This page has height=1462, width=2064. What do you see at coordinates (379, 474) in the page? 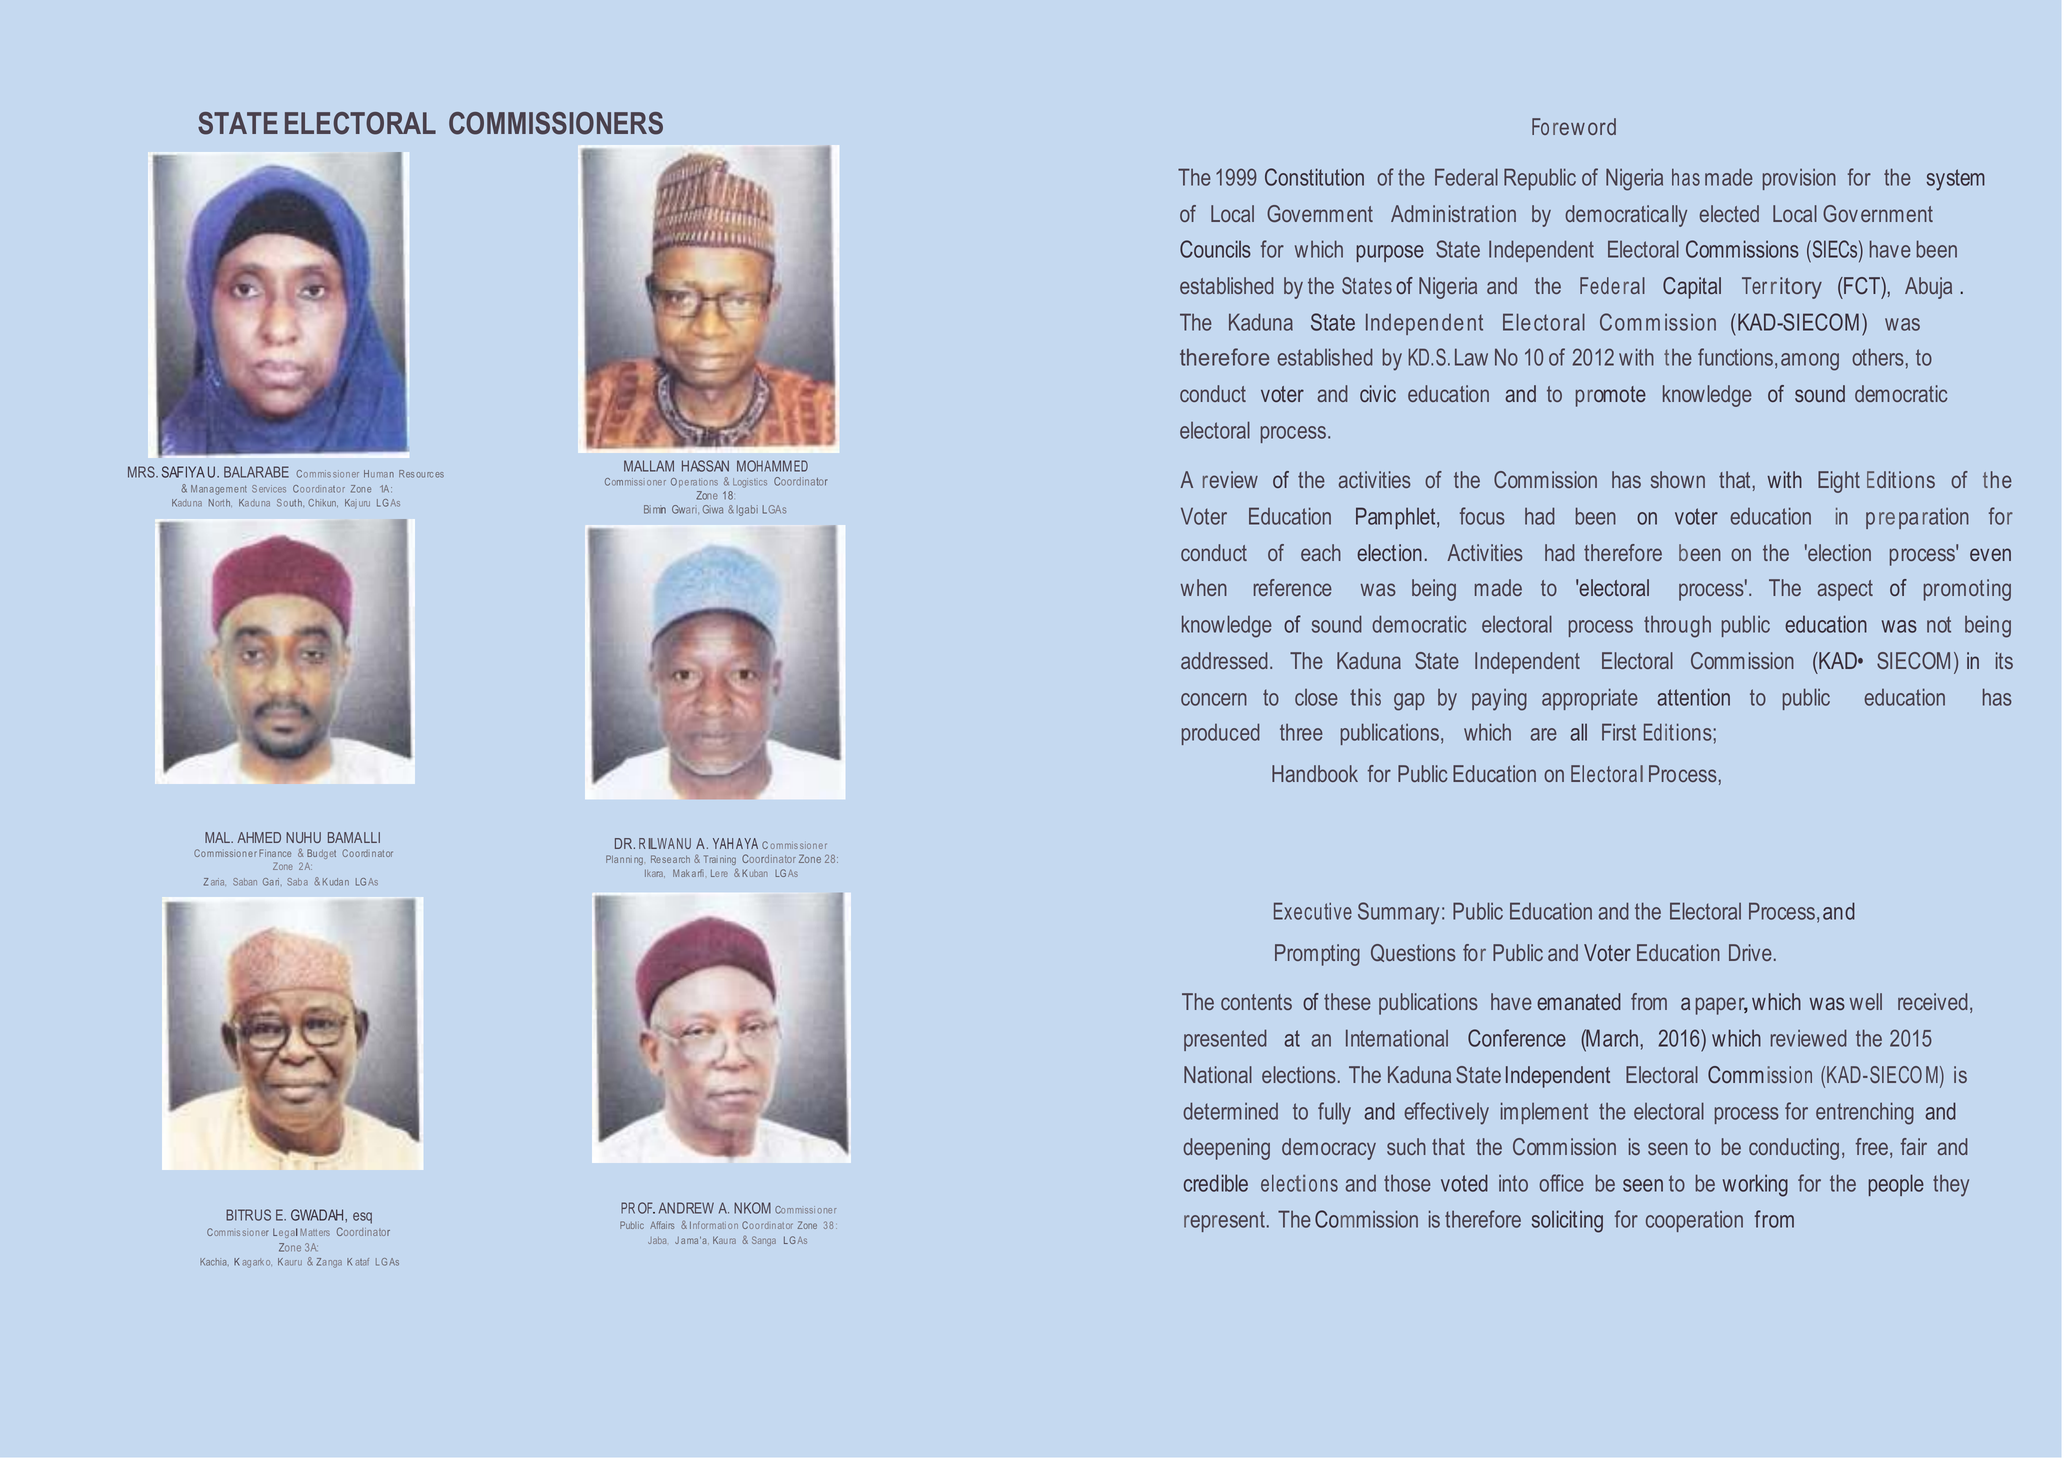
I see `Human` at bounding box center [379, 474].
